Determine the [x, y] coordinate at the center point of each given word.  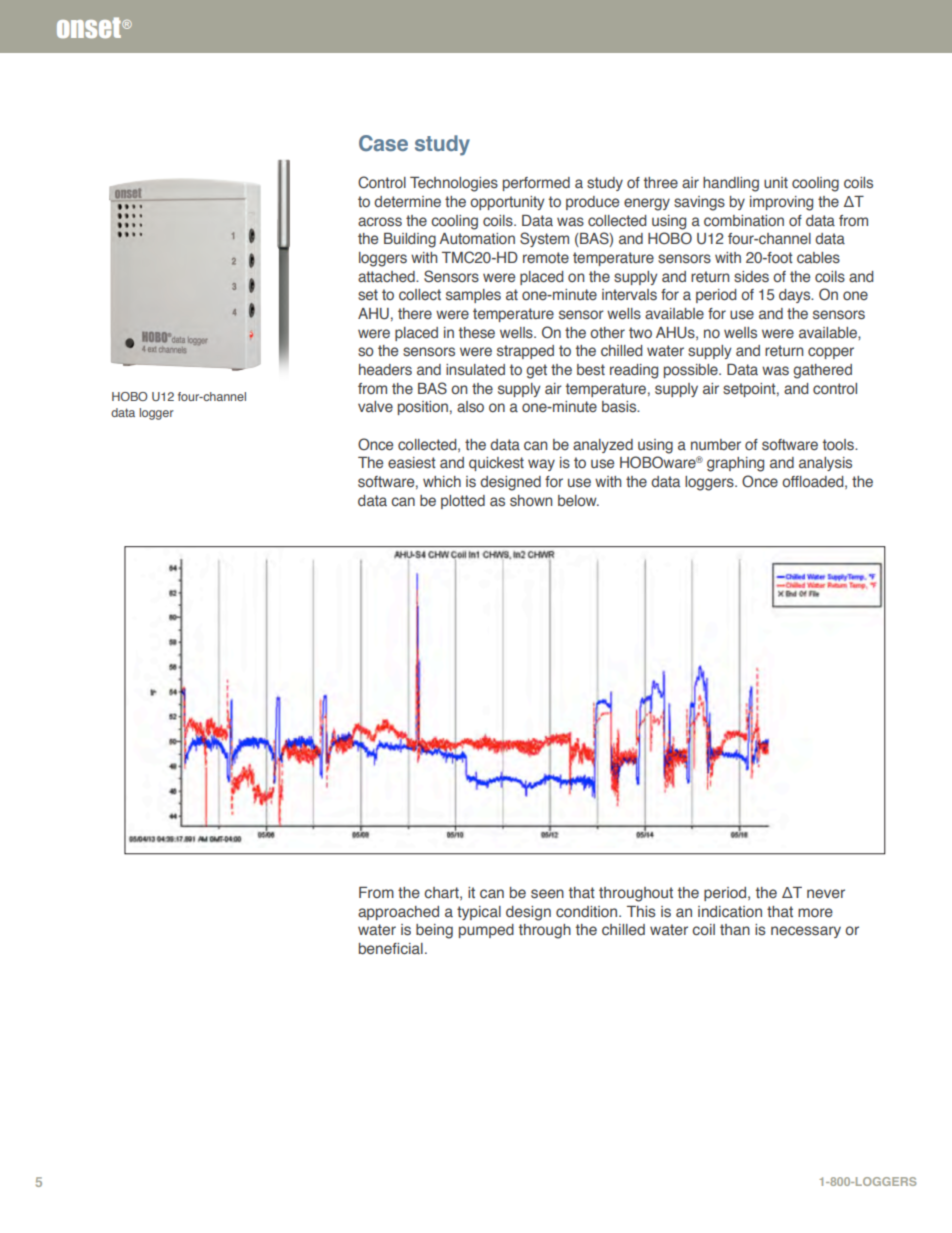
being [434, 931]
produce [592, 203]
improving [781, 203]
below [578, 501]
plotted [463, 502]
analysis [825, 464]
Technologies [454, 184]
